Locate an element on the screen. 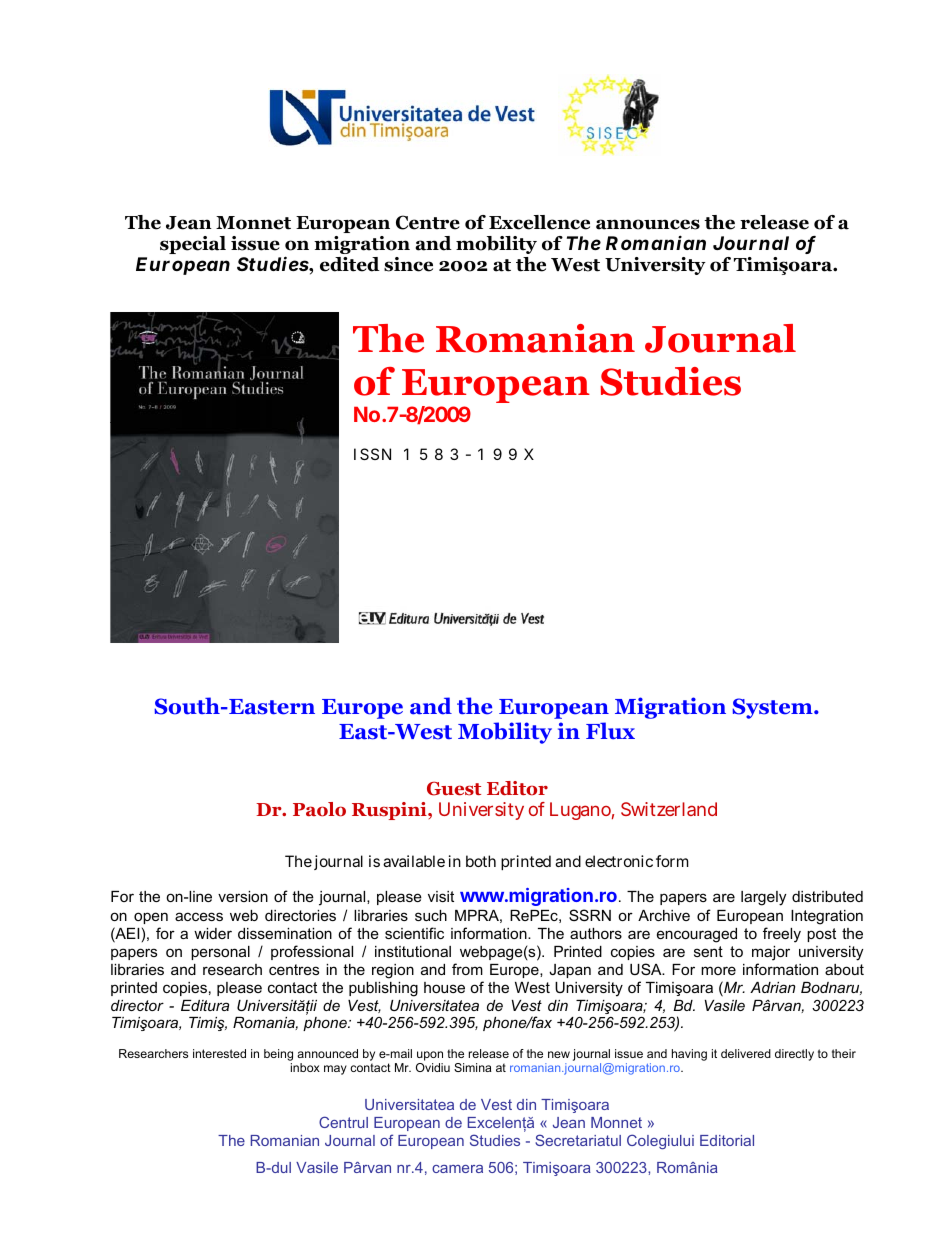 The image size is (952, 1233). Flux is located at coordinates (610, 731).
